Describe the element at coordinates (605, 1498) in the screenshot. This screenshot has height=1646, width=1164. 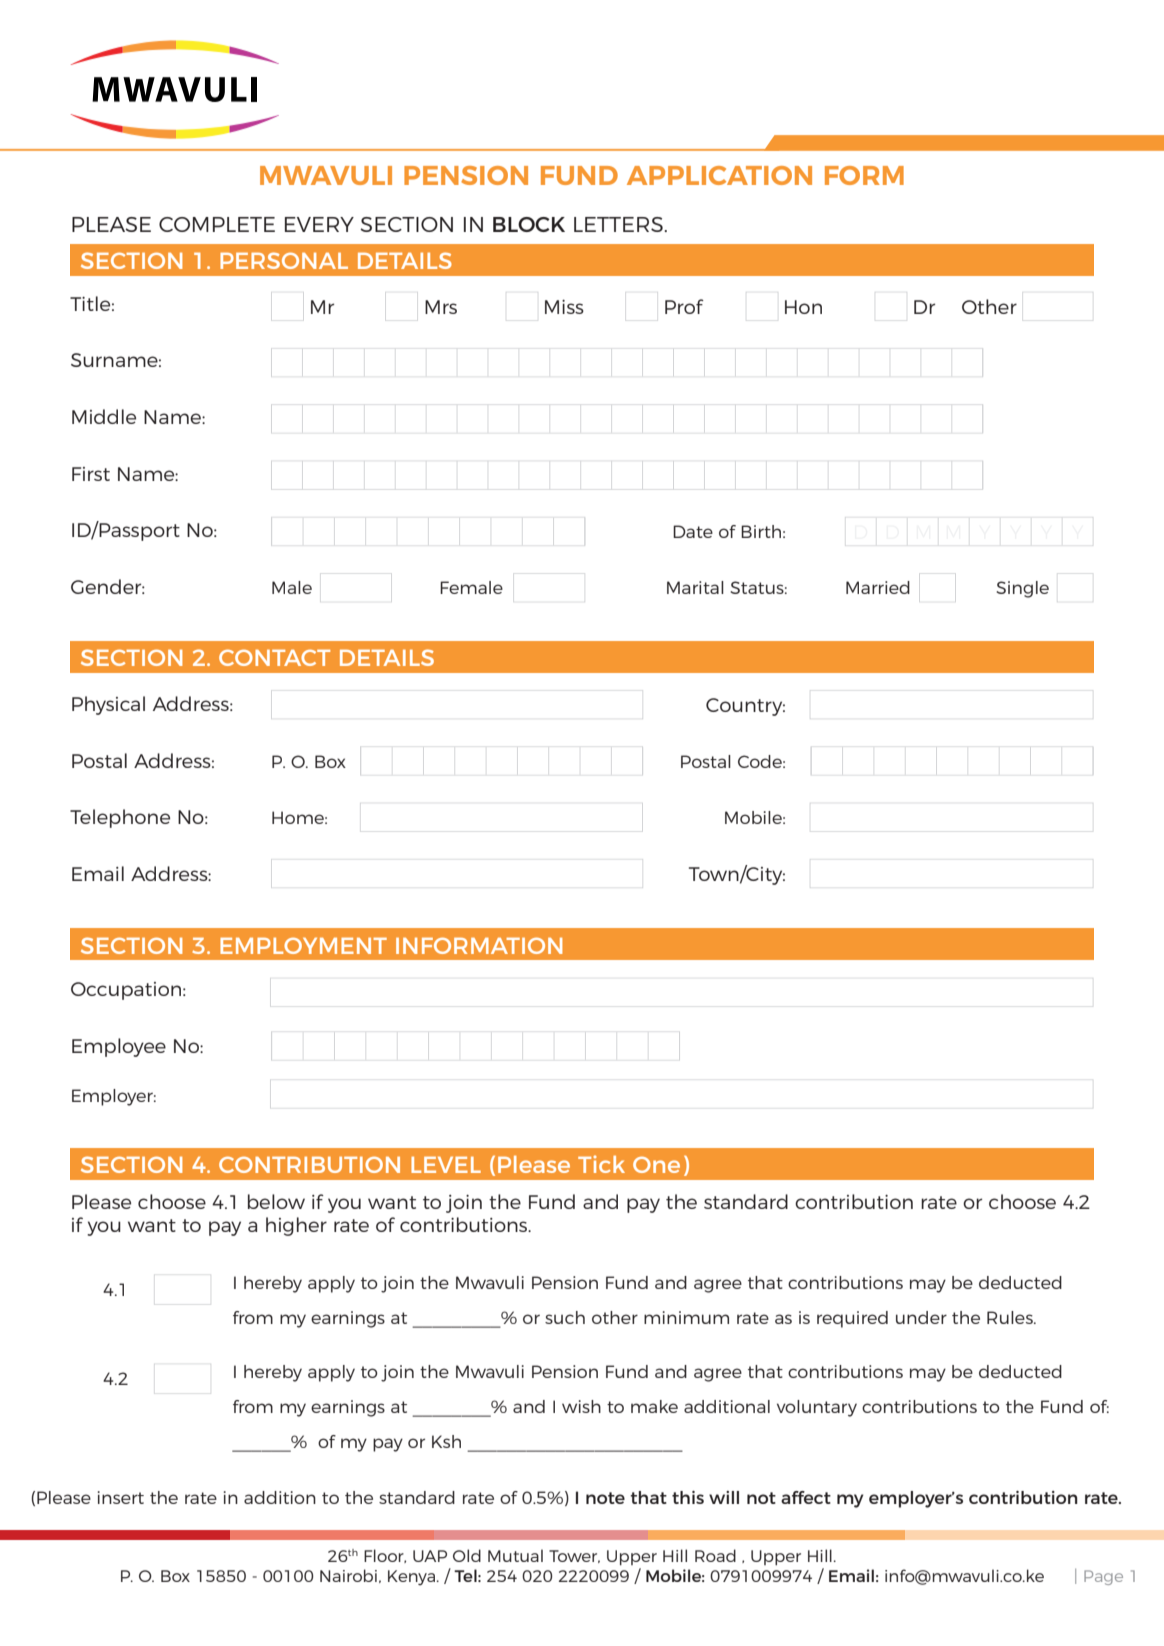
I see `note` at that location.
